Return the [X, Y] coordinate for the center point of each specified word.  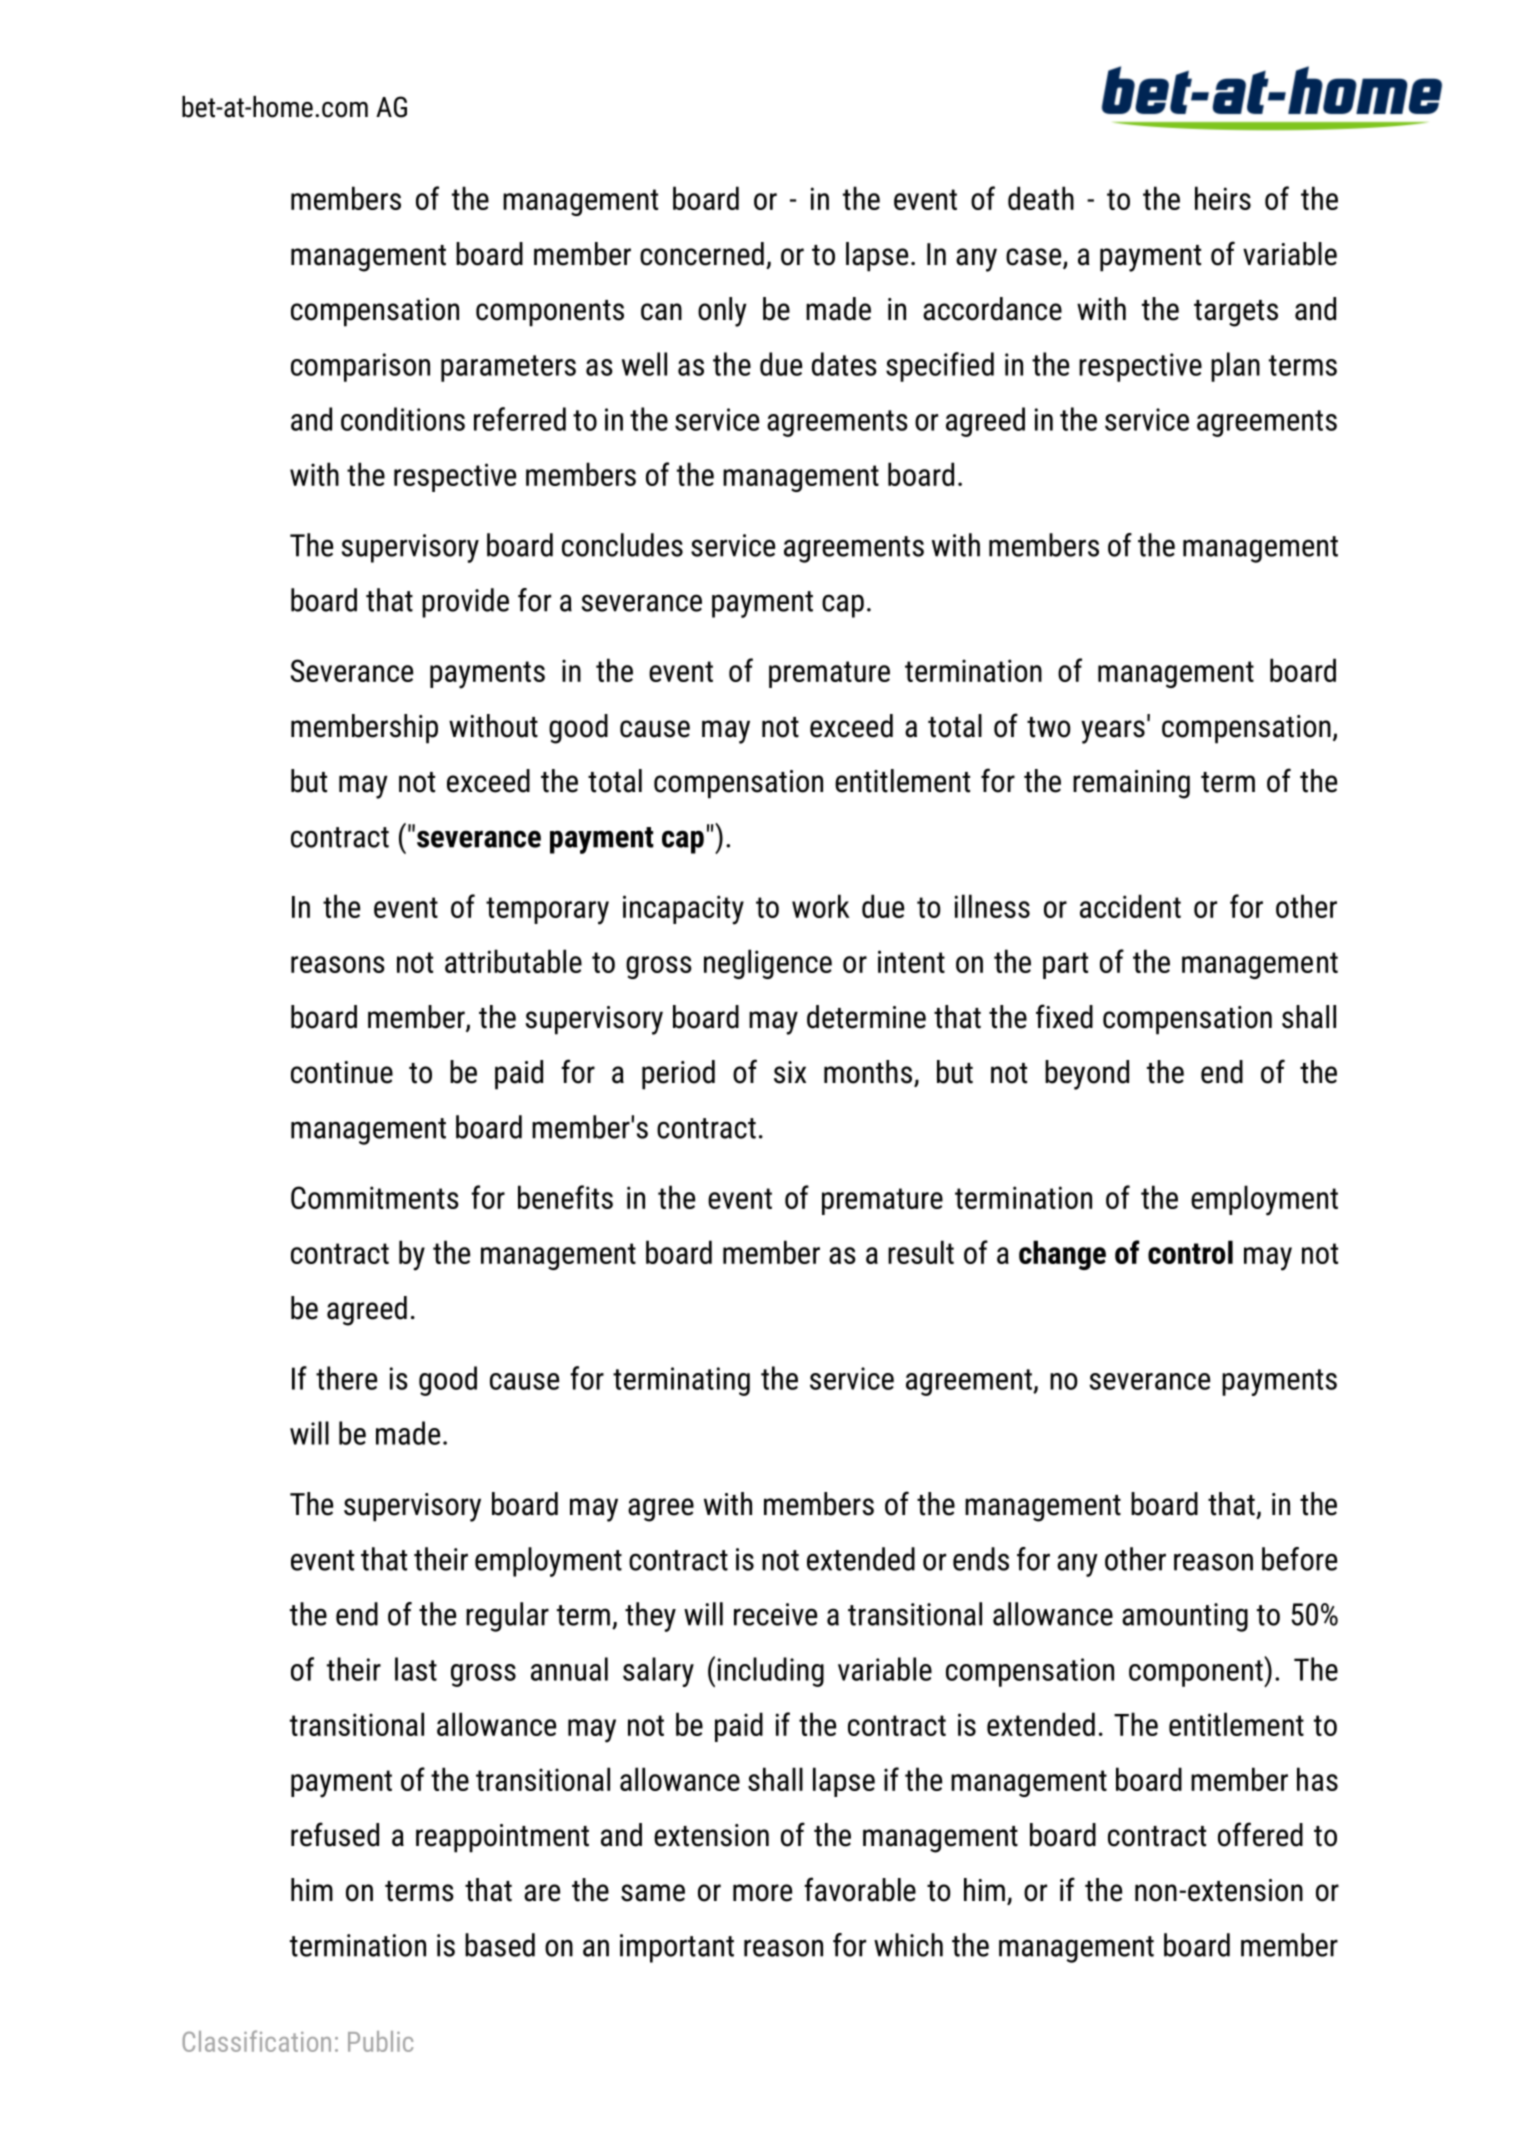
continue [342, 1072]
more [762, 1893]
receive [775, 1614]
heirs [1223, 198]
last [416, 1669]
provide [465, 603]
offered [1260, 1834]
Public [380, 2041]
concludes [622, 545]
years [1113, 732]
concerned [702, 254]
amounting [1185, 1617]
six [790, 1072]
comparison [360, 367]
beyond [1087, 1075]
